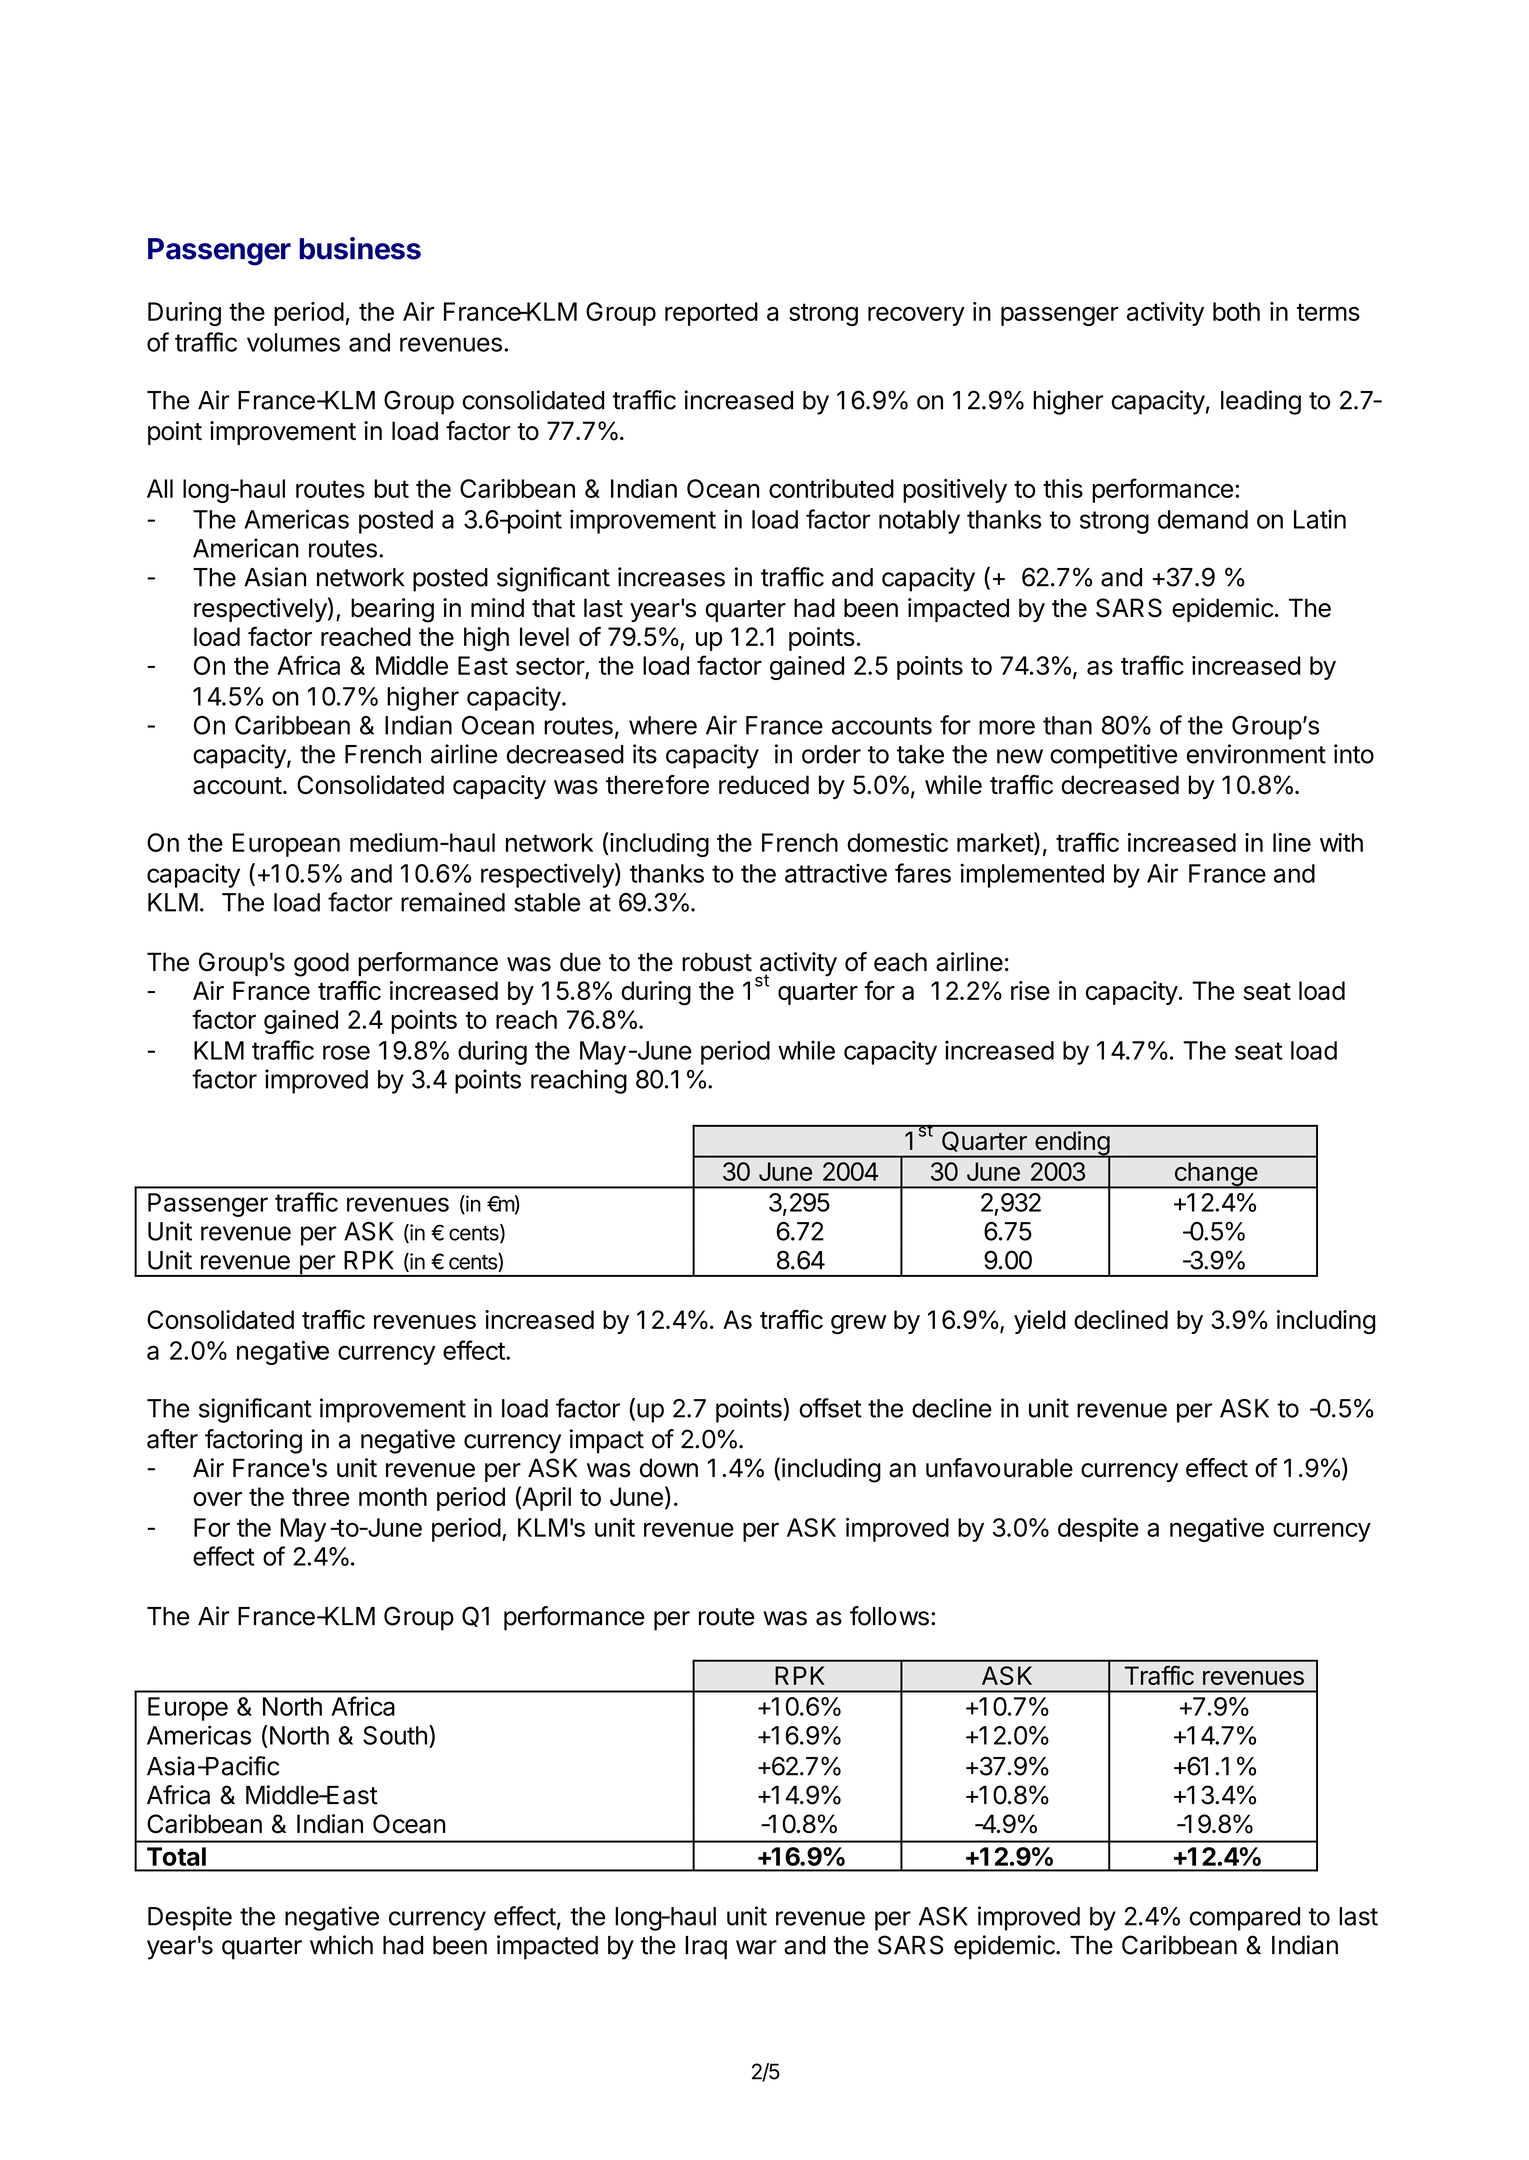 This page has height=2160, width=1529. Describe the element at coordinates (293, 342) in the page. I see `volumes` at that location.
